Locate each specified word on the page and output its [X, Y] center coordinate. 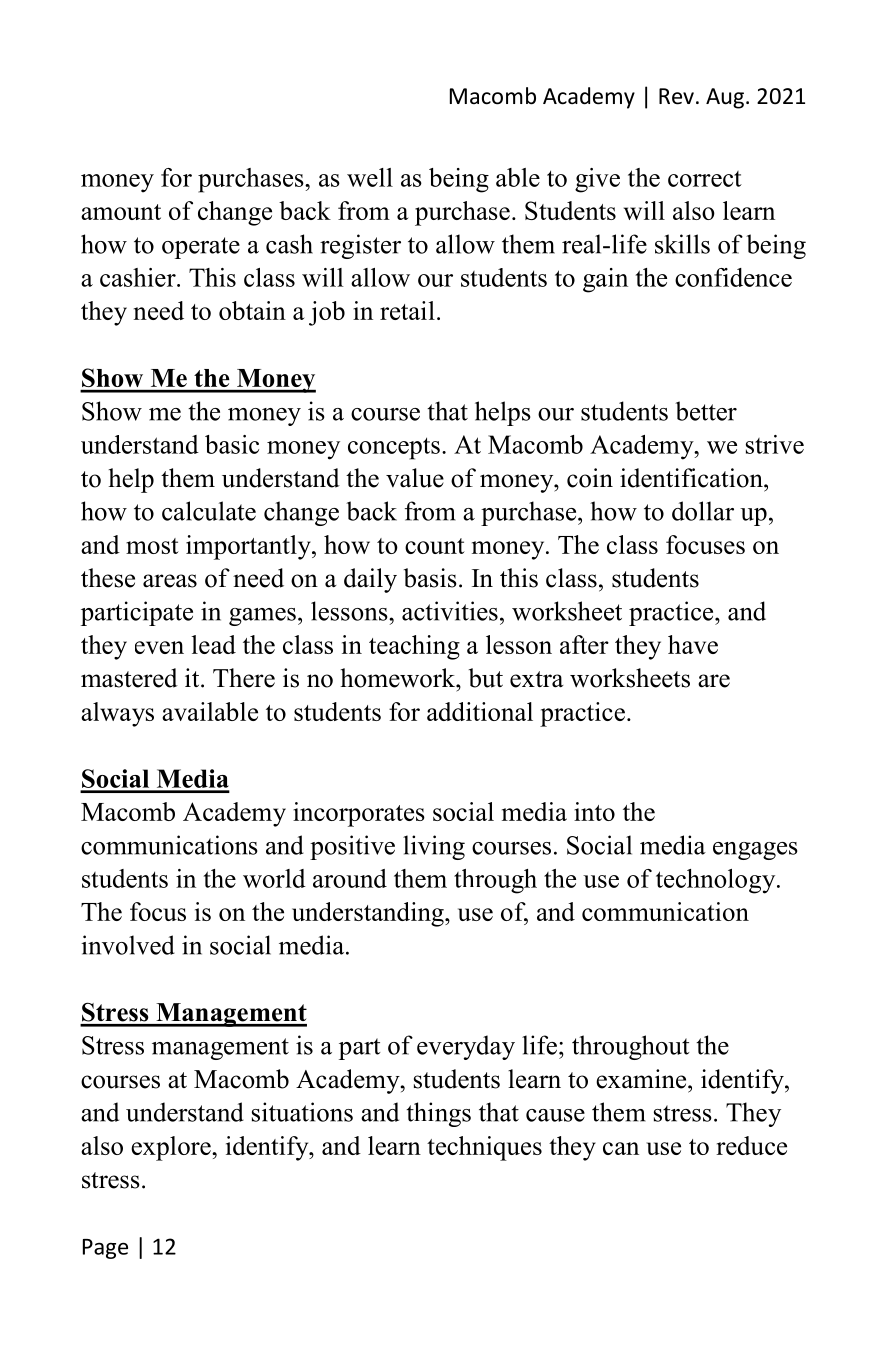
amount [121, 212]
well [370, 177]
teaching [414, 647]
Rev [676, 96]
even [159, 647]
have [693, 644]
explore [172, 1148]
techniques [484, 1148]
